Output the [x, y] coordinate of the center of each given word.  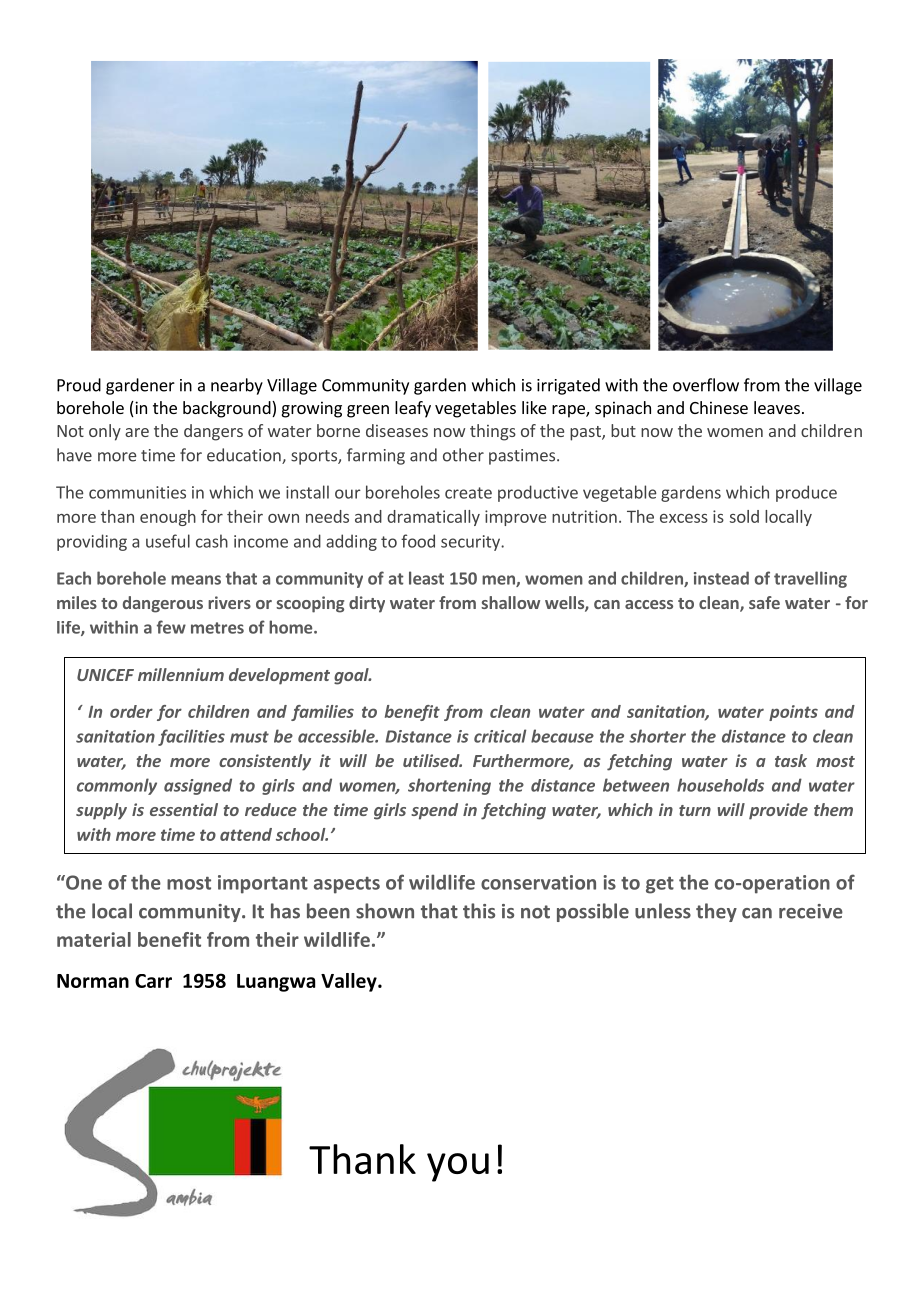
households [720, 785]
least [426, 578]
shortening [449, 786]
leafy [413, 409]
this [479, 911]
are [137, 432]
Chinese [719, 407]
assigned [198, 786]
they [716, 912]
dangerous [163, 604]
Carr [153, 981]
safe [764, 602]
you [458, 1167]
